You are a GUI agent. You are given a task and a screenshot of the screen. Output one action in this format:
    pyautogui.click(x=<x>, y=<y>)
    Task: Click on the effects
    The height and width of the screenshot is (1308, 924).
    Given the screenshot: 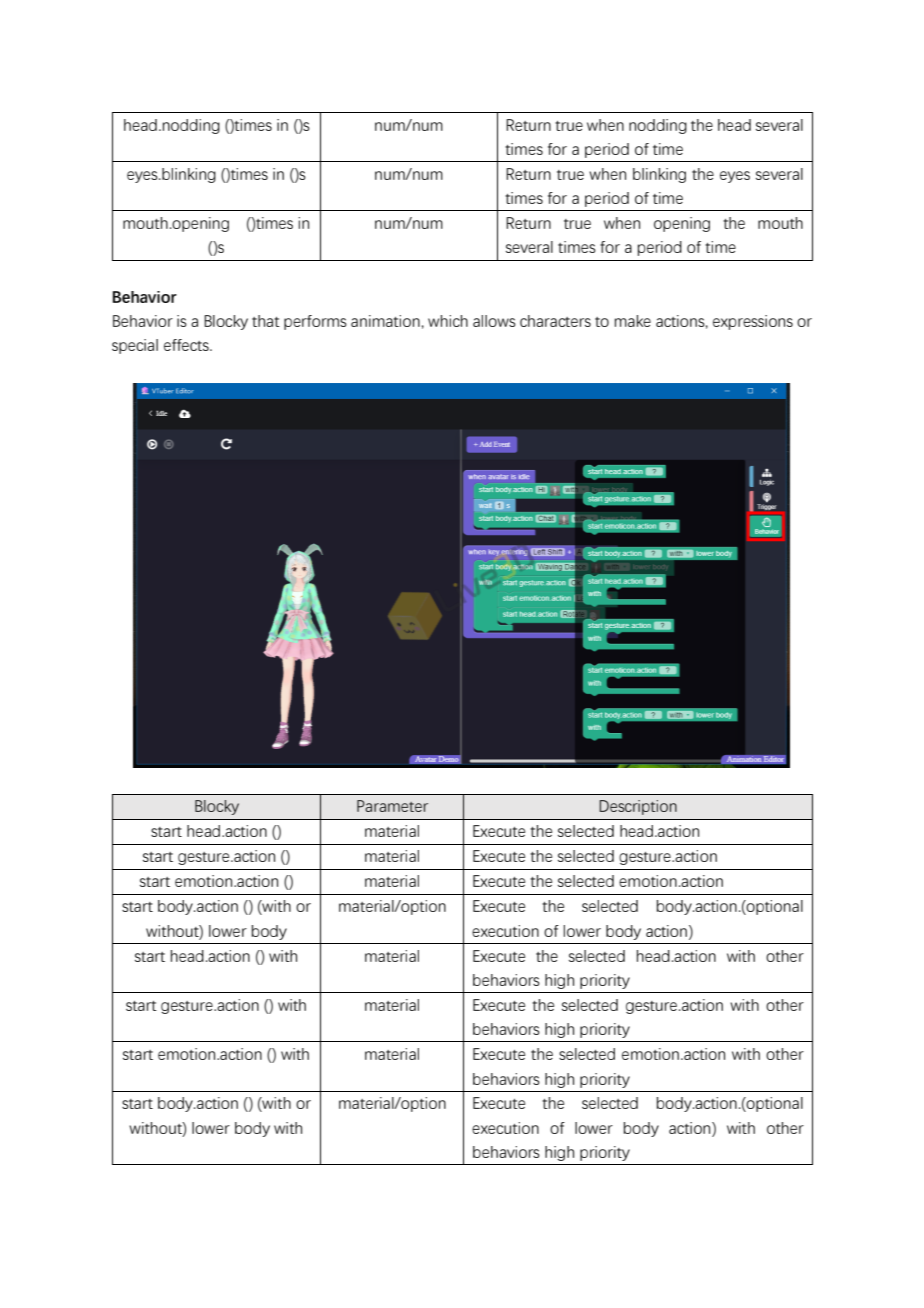 What is the action you would take?
    pyautogui.click(x=187, y=345)
